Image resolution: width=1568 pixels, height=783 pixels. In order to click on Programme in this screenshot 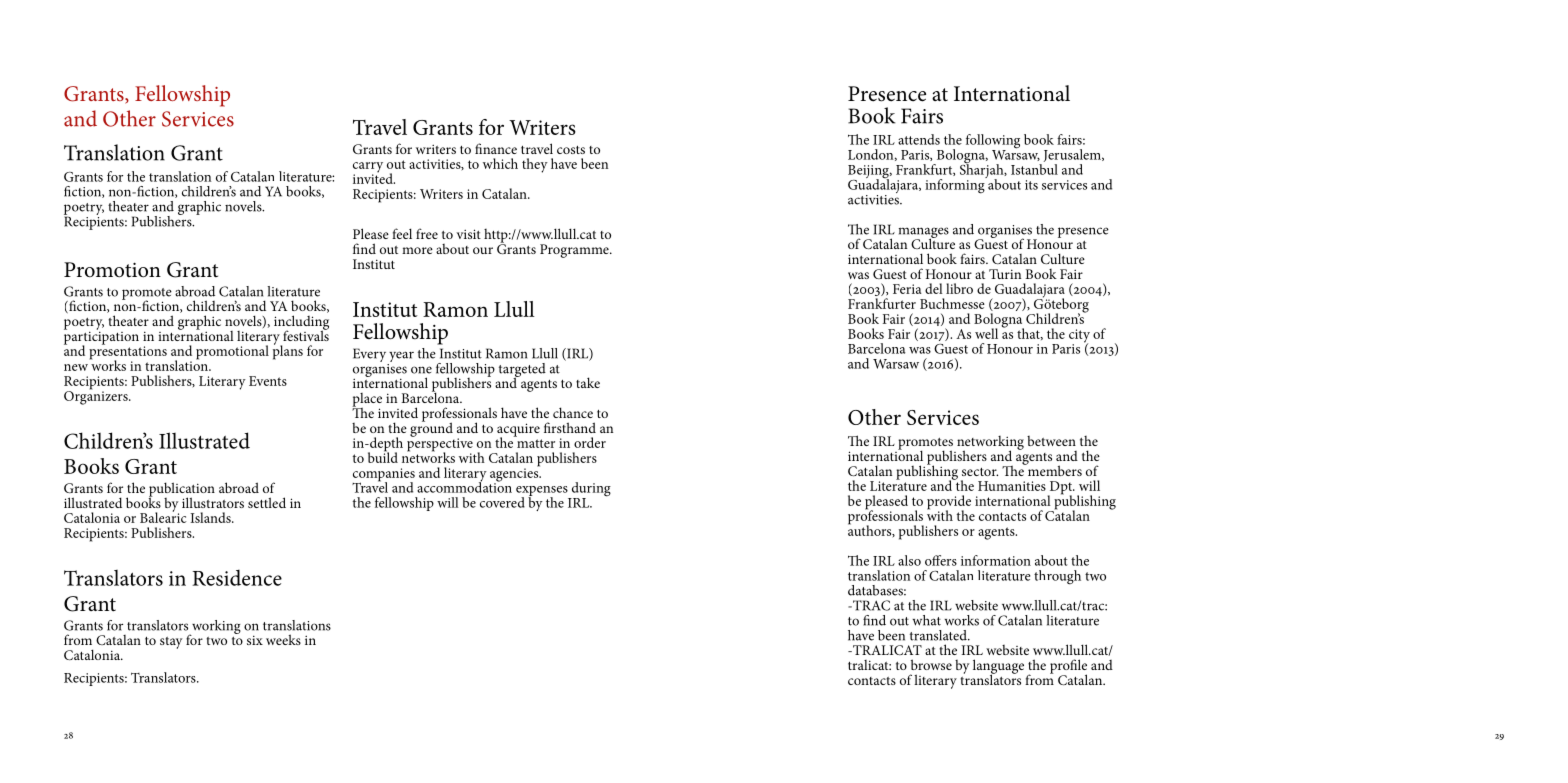, I will do `click(575, 251)`.
